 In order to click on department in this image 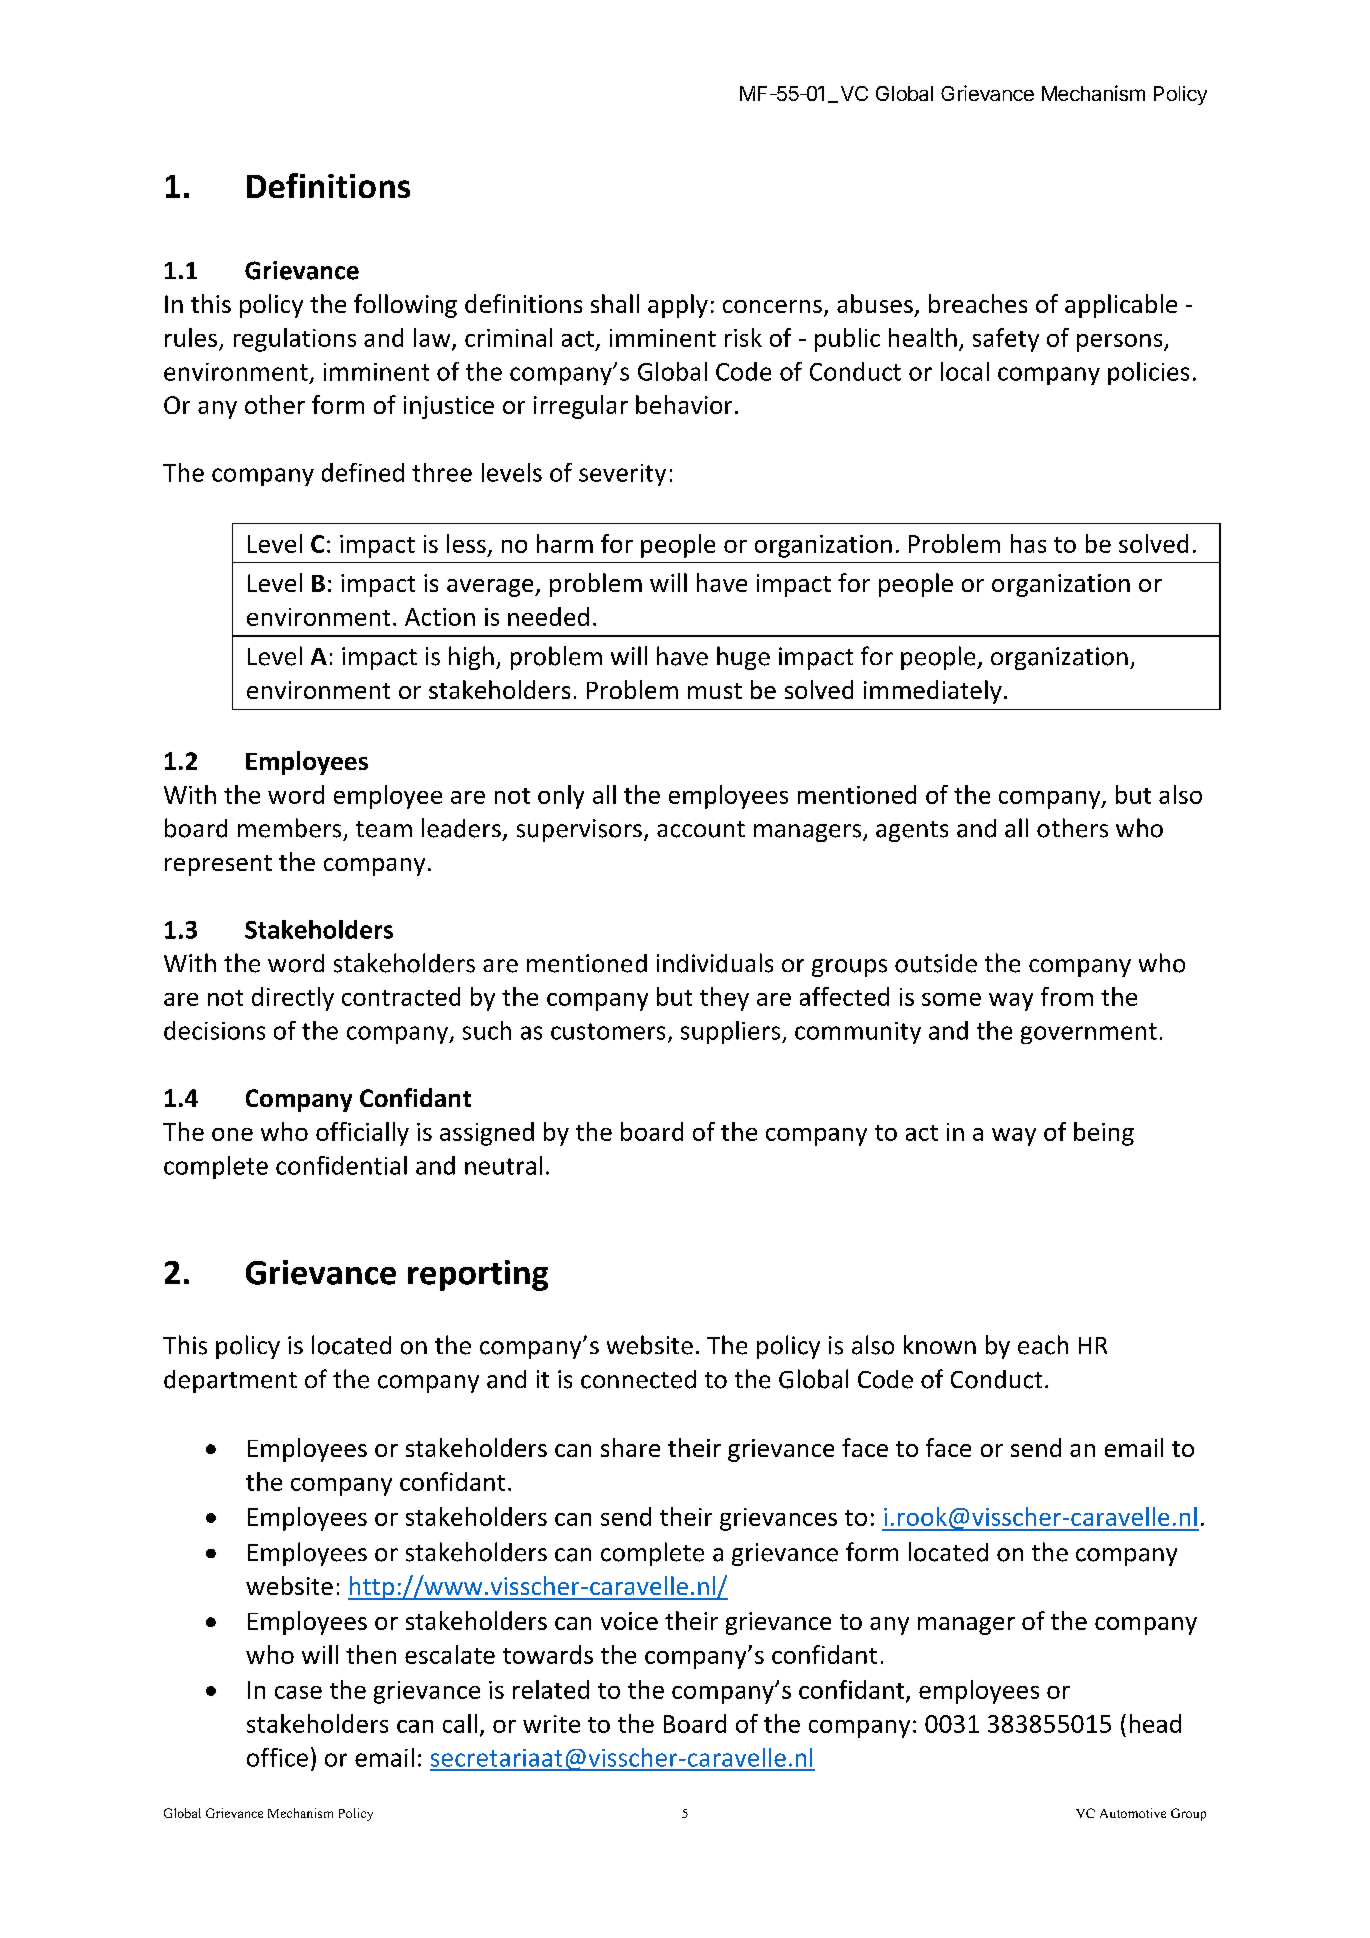, I will do `click(230, 1381)`.
